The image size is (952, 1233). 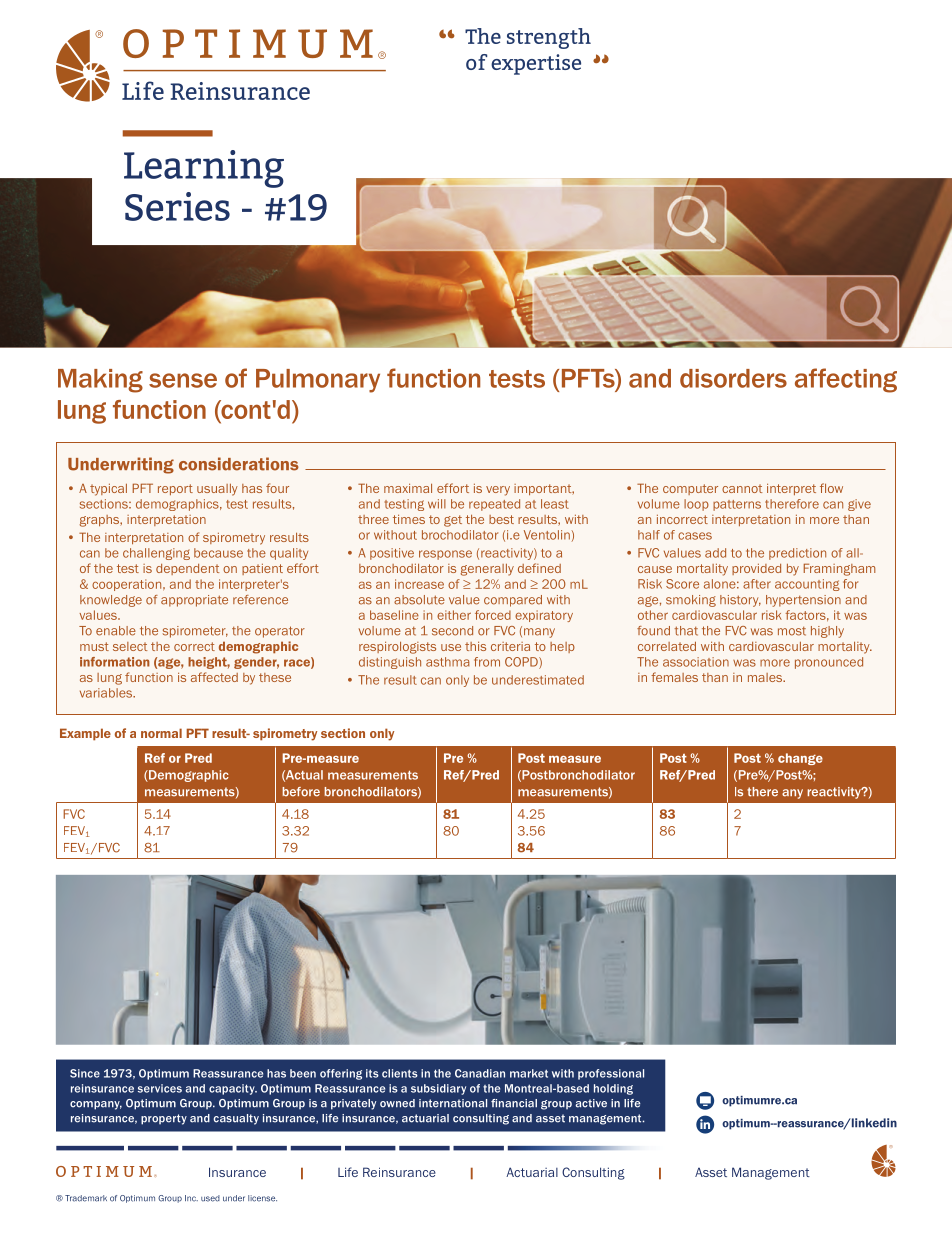 What do you see at coordinates (210, 1198) in the screenshot?
I see `used` at bounding box center [210, 1198].
